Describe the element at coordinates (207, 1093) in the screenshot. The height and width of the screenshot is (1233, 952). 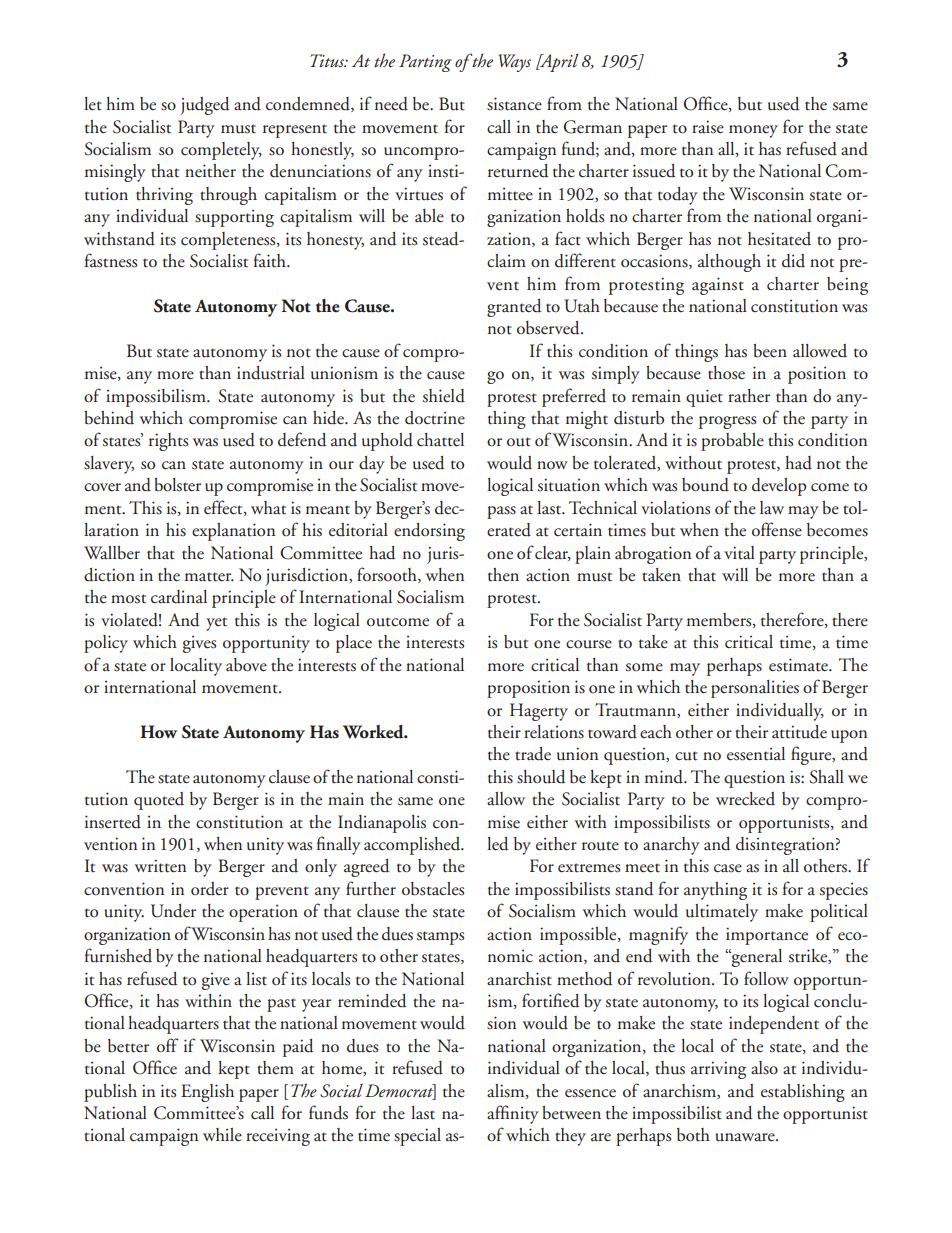
I see `English` at that location.
